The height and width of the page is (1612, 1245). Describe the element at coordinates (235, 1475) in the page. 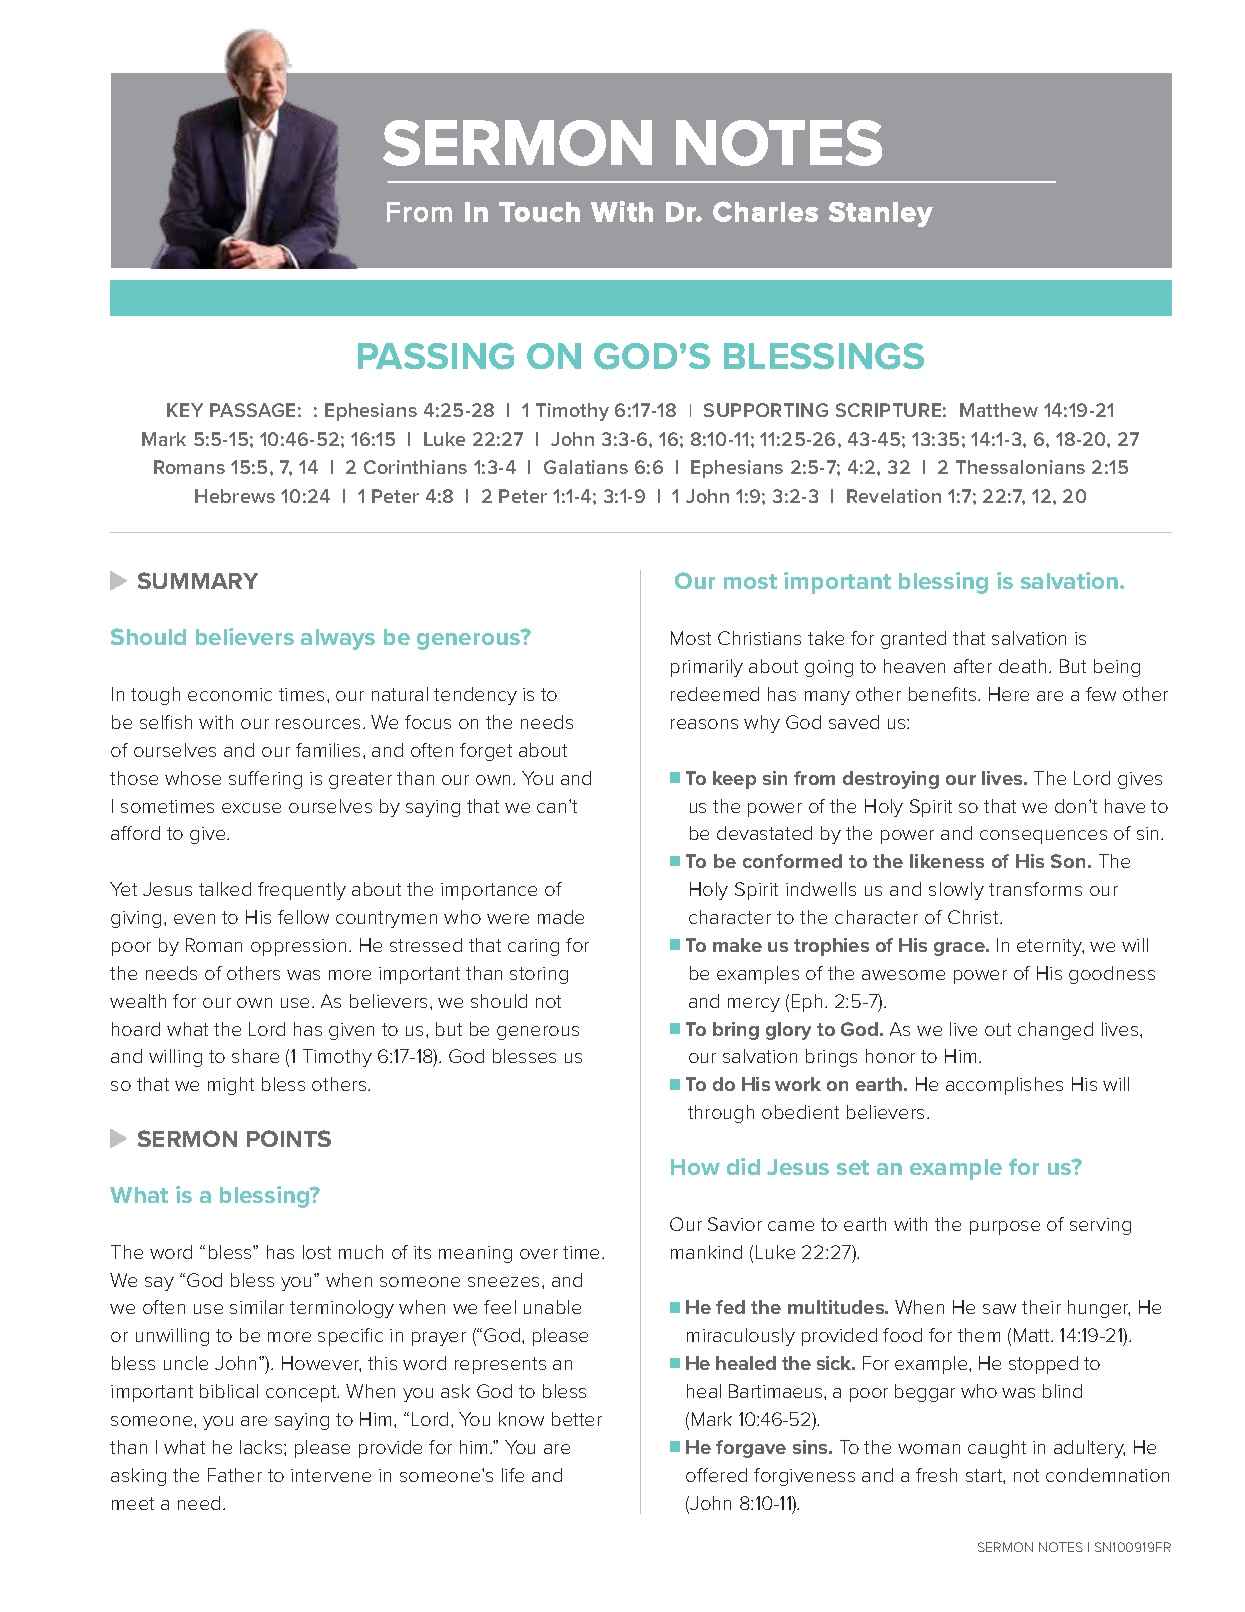

I see `Father` at that location.
